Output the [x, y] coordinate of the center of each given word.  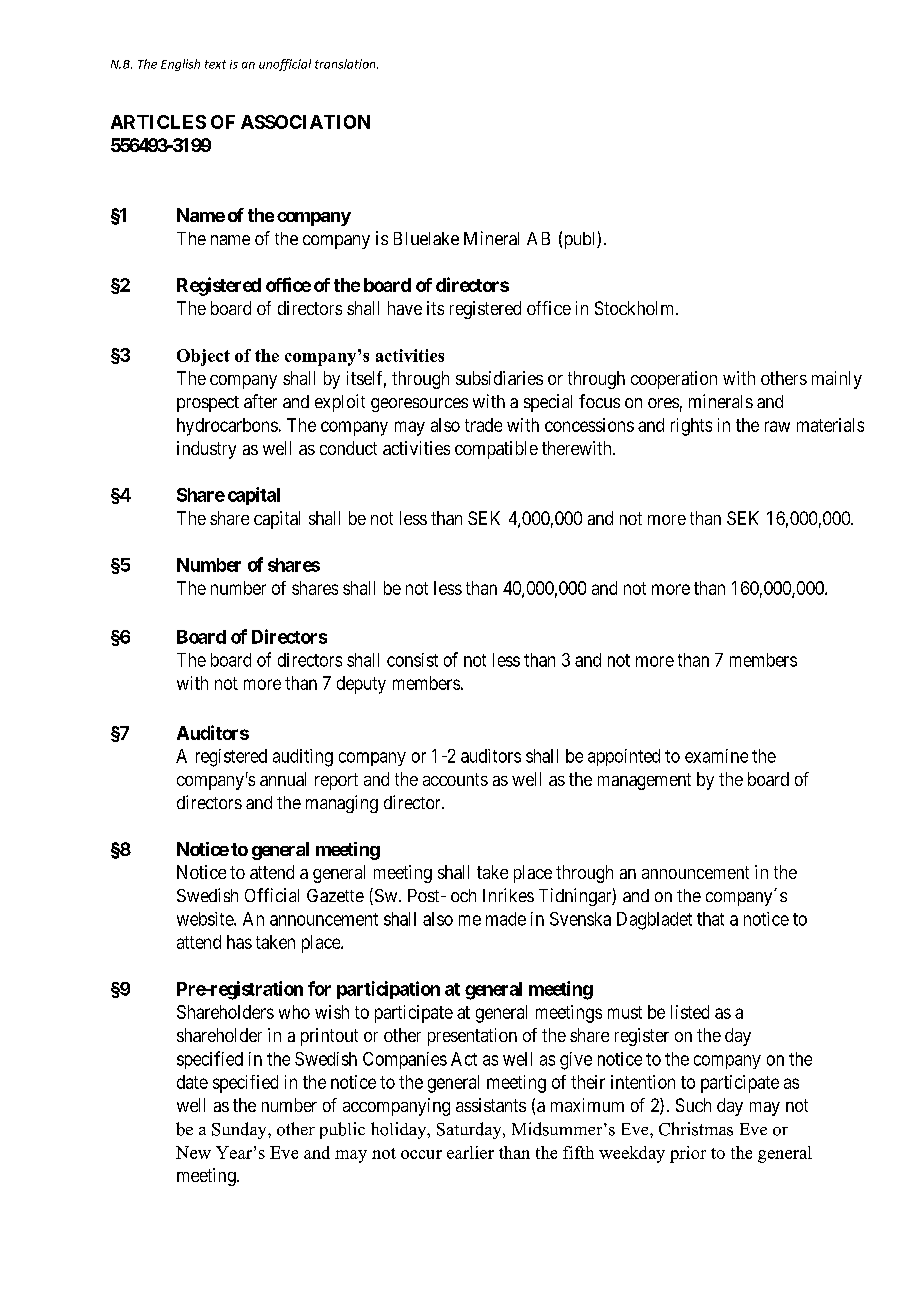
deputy [361, 685]
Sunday [240, 1130]
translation [346, 64]
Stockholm [636, 308]
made [506, 919]
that [710, 919]
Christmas [696, 1129]
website [206, 919]
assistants [491, 1105]
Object [203, 357]
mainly [837, 380]
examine [716, 756]
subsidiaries [499, 378]
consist [412, 660]
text [215, 64]
